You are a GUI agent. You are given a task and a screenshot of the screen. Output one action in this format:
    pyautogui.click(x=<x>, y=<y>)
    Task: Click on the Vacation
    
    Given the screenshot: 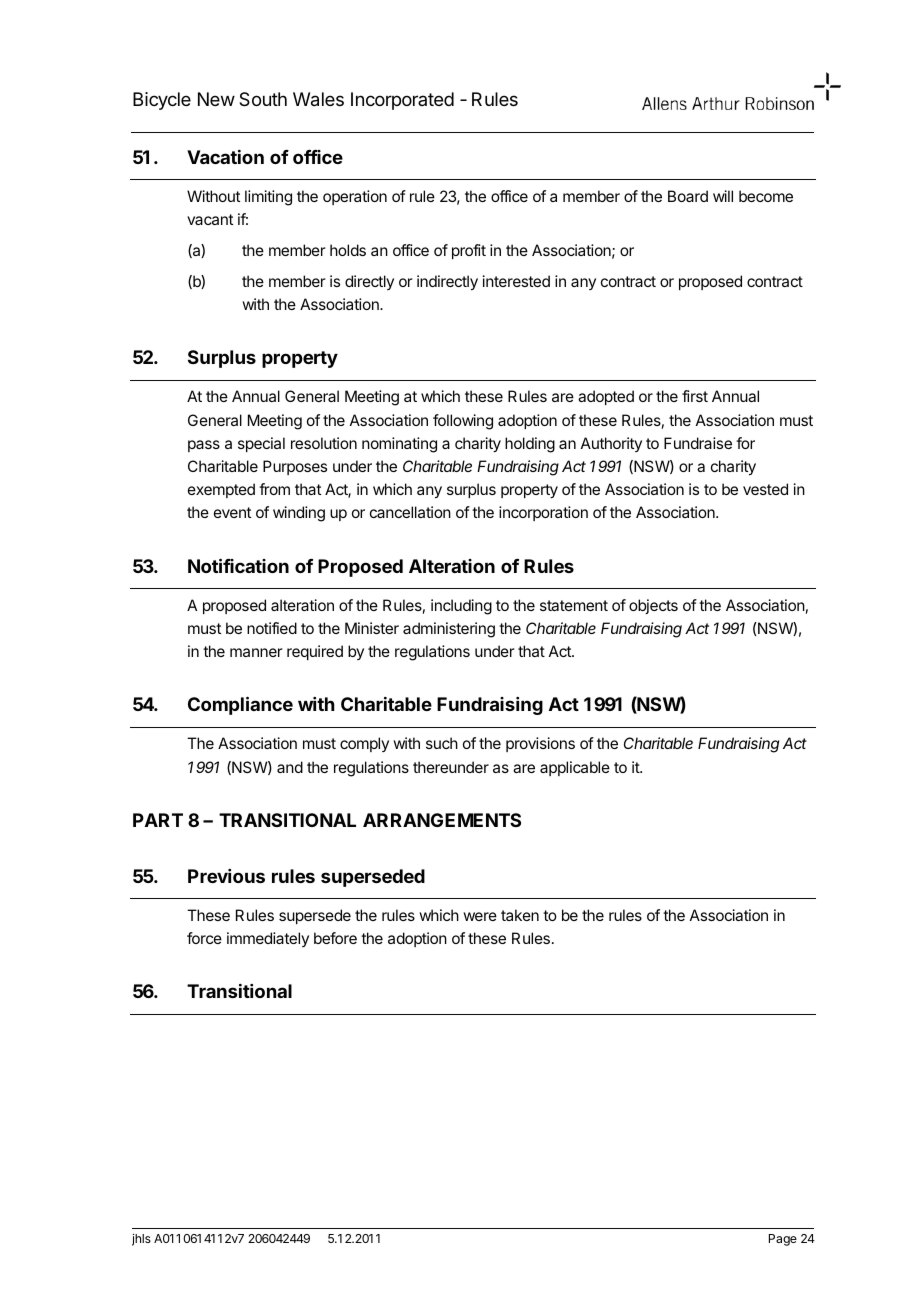 What is the action you would take?
    pyautogui.click(x=225, y=157)
